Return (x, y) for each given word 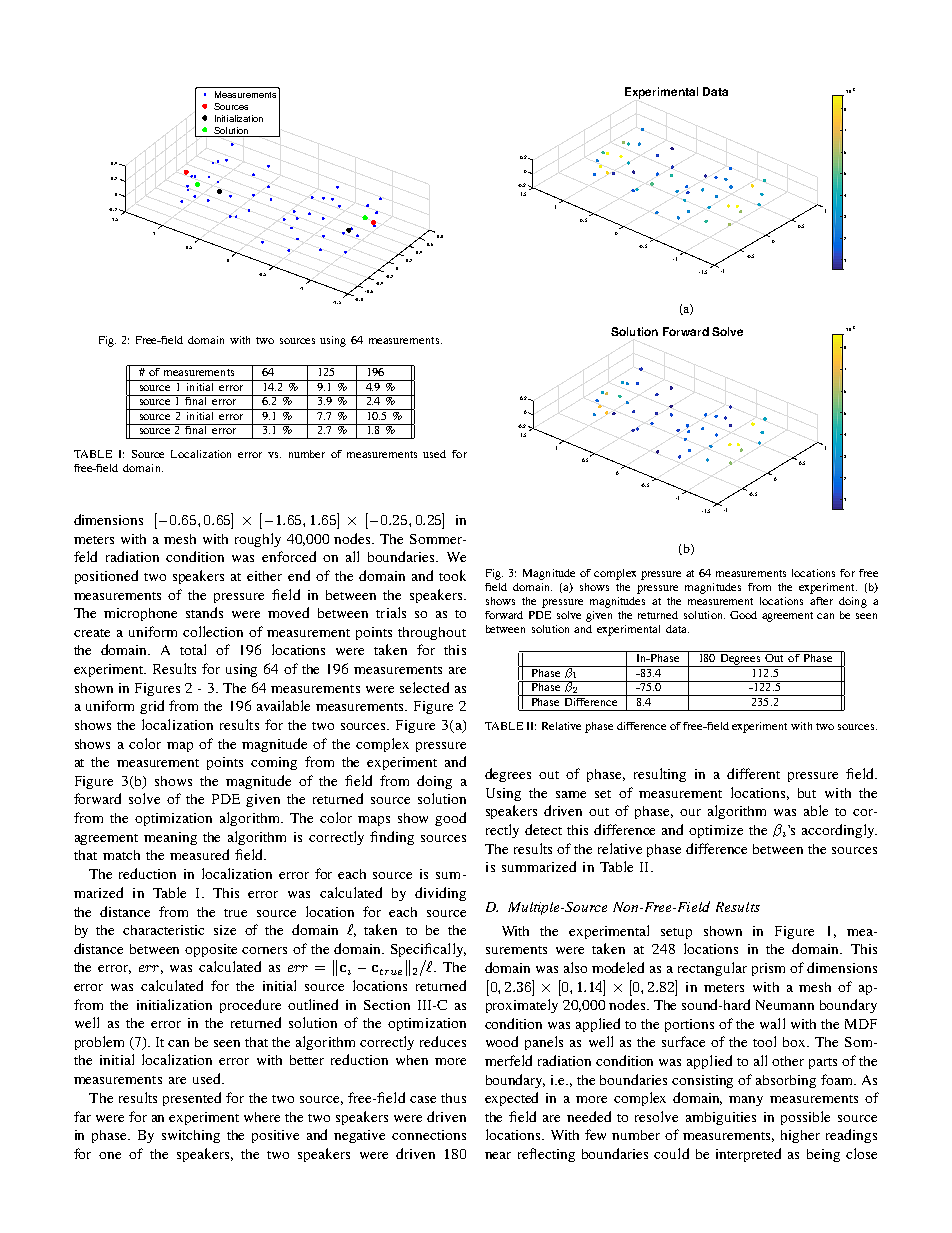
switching (191, 1136)
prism (768, 969)
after (821, 601)
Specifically (428, 950)
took (452, 575)
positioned (106, 577)
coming (274, 763)
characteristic (163, 930)
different (753, 773)
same (571, 794)
